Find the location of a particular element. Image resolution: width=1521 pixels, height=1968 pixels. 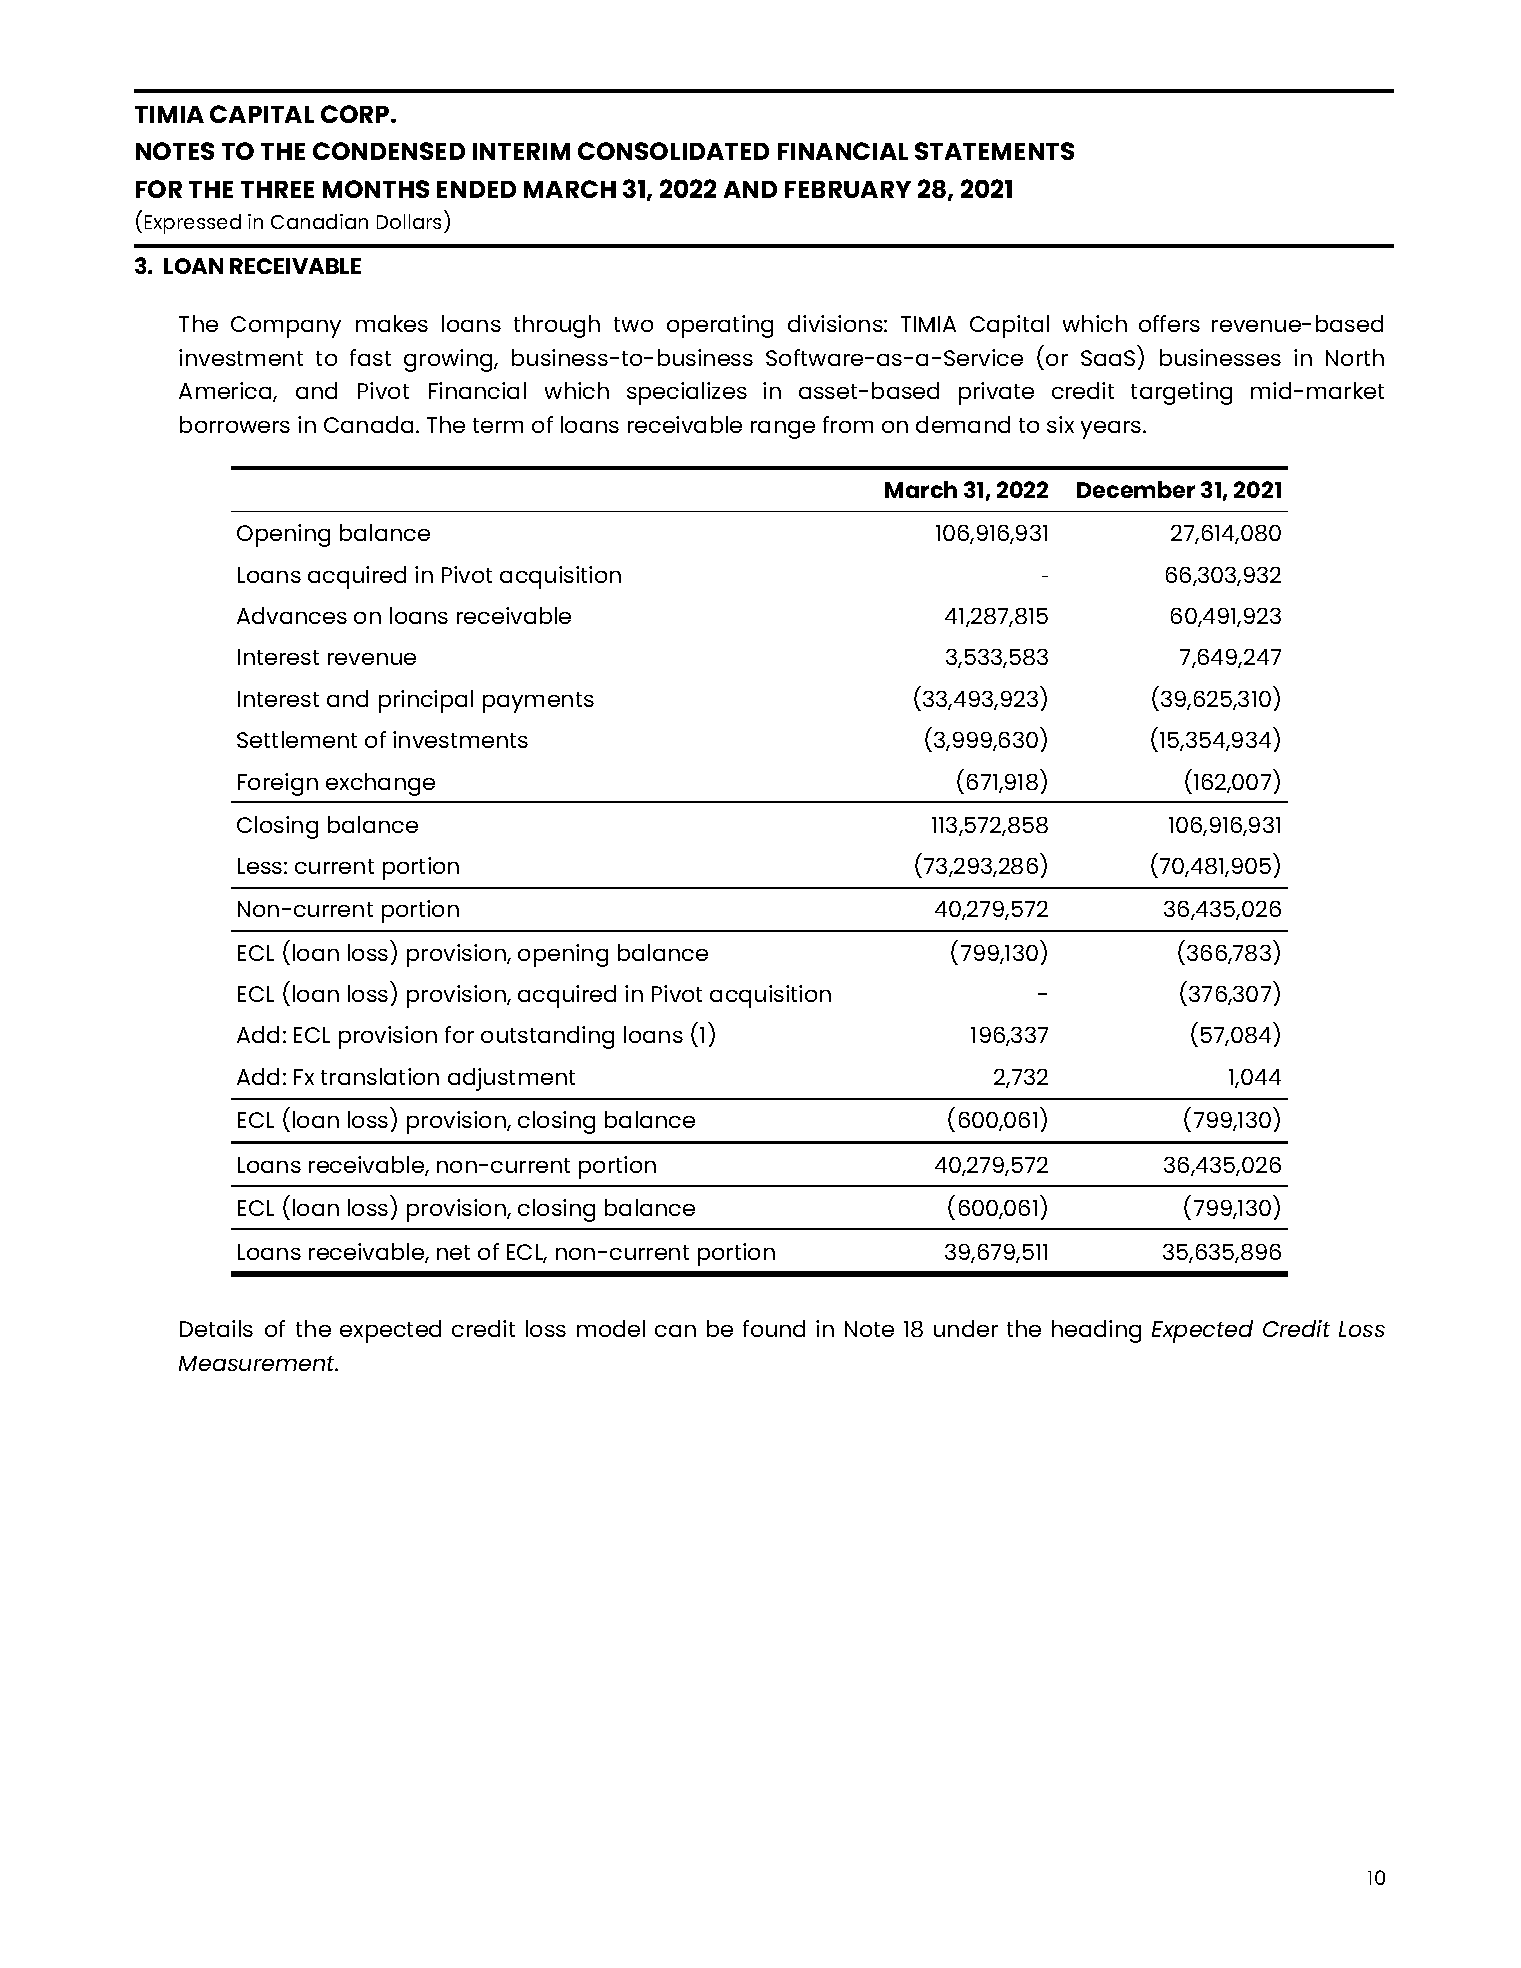

December is located at coordinates (1136, 489).
